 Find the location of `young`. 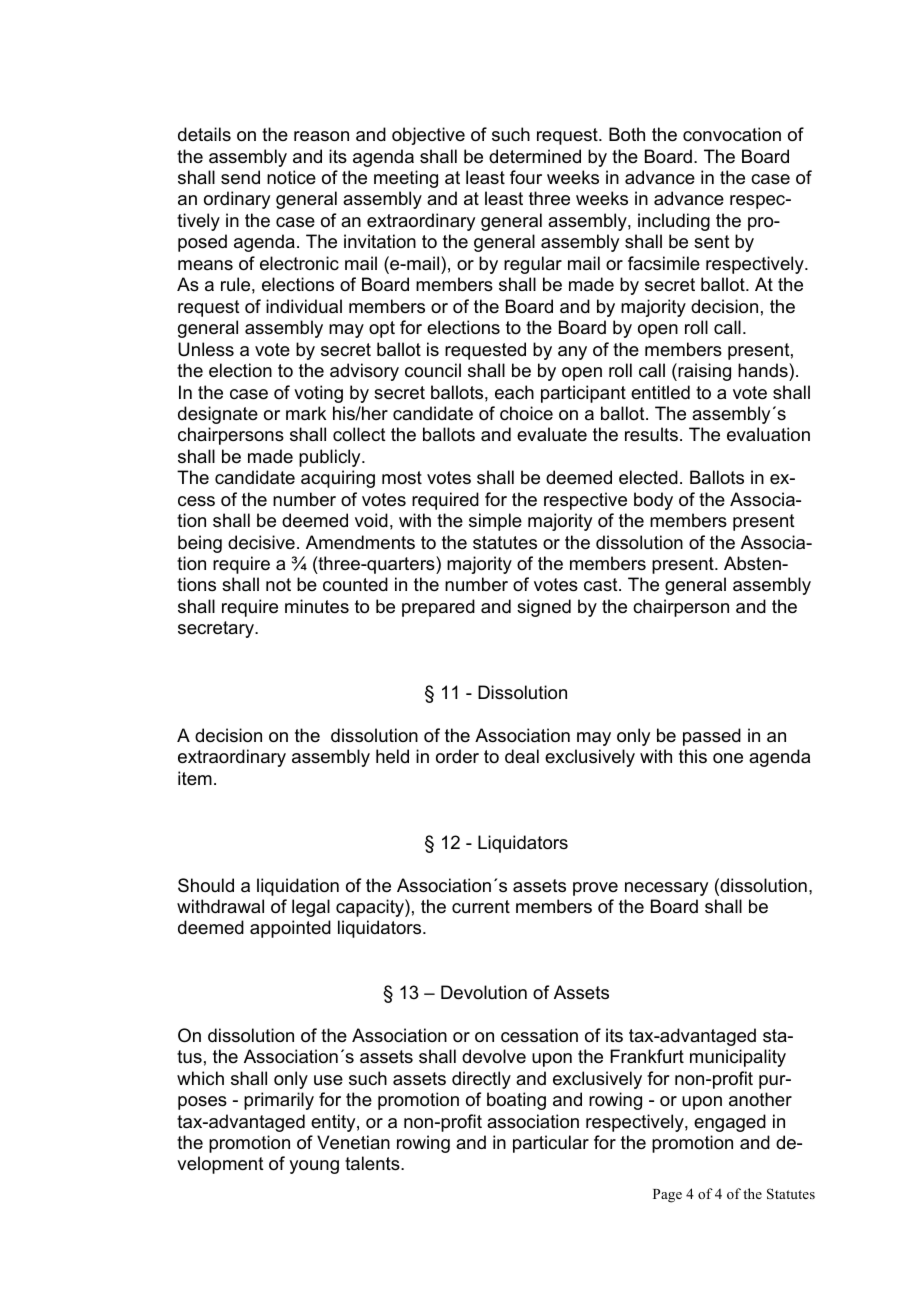

young is located at coordinates (314, 1167).
